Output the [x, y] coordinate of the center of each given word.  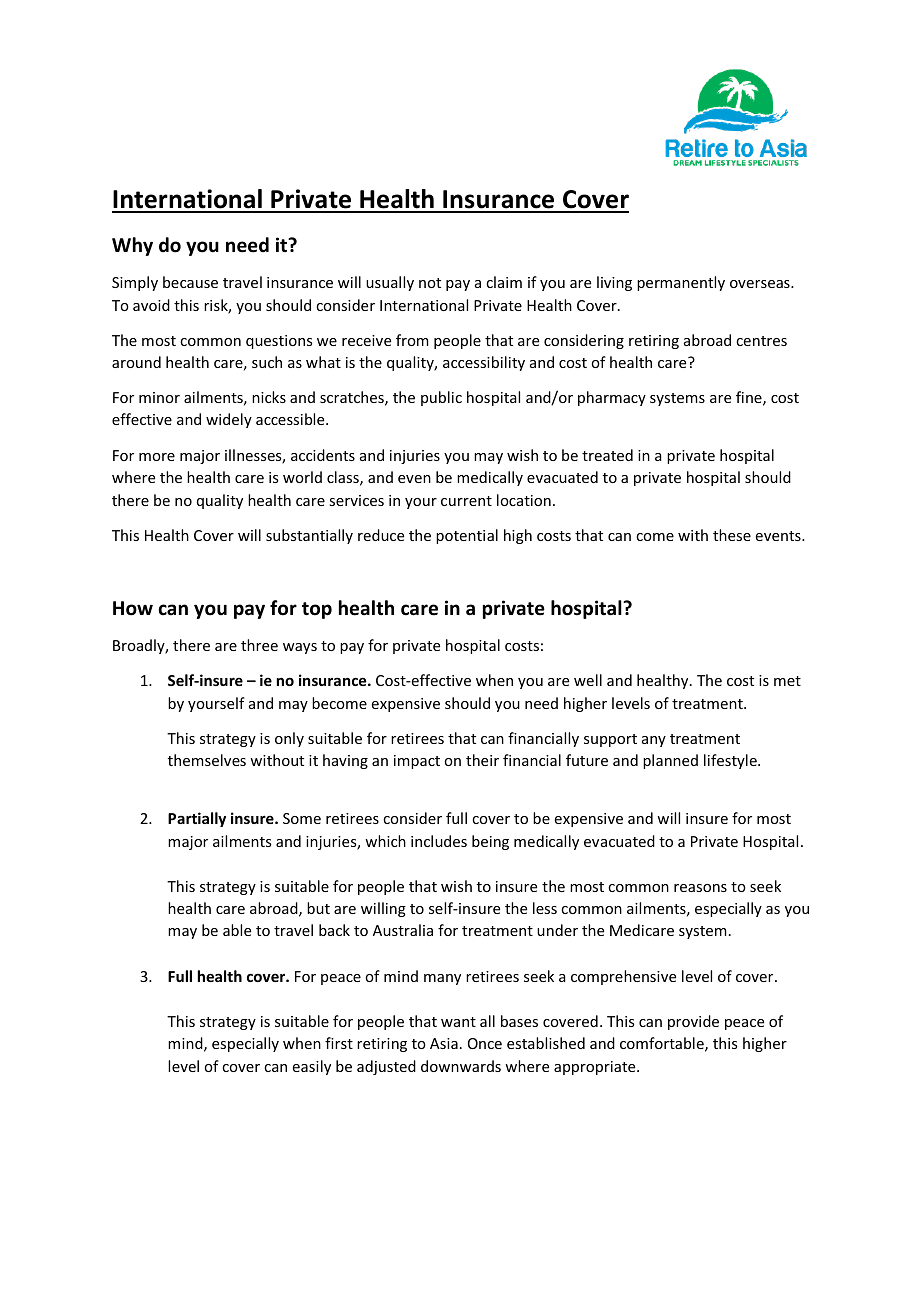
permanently [681, 283]
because [190, 282]
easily [312, 1067]
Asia [444, 1043]
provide [693, 1022]
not [430, 283]
